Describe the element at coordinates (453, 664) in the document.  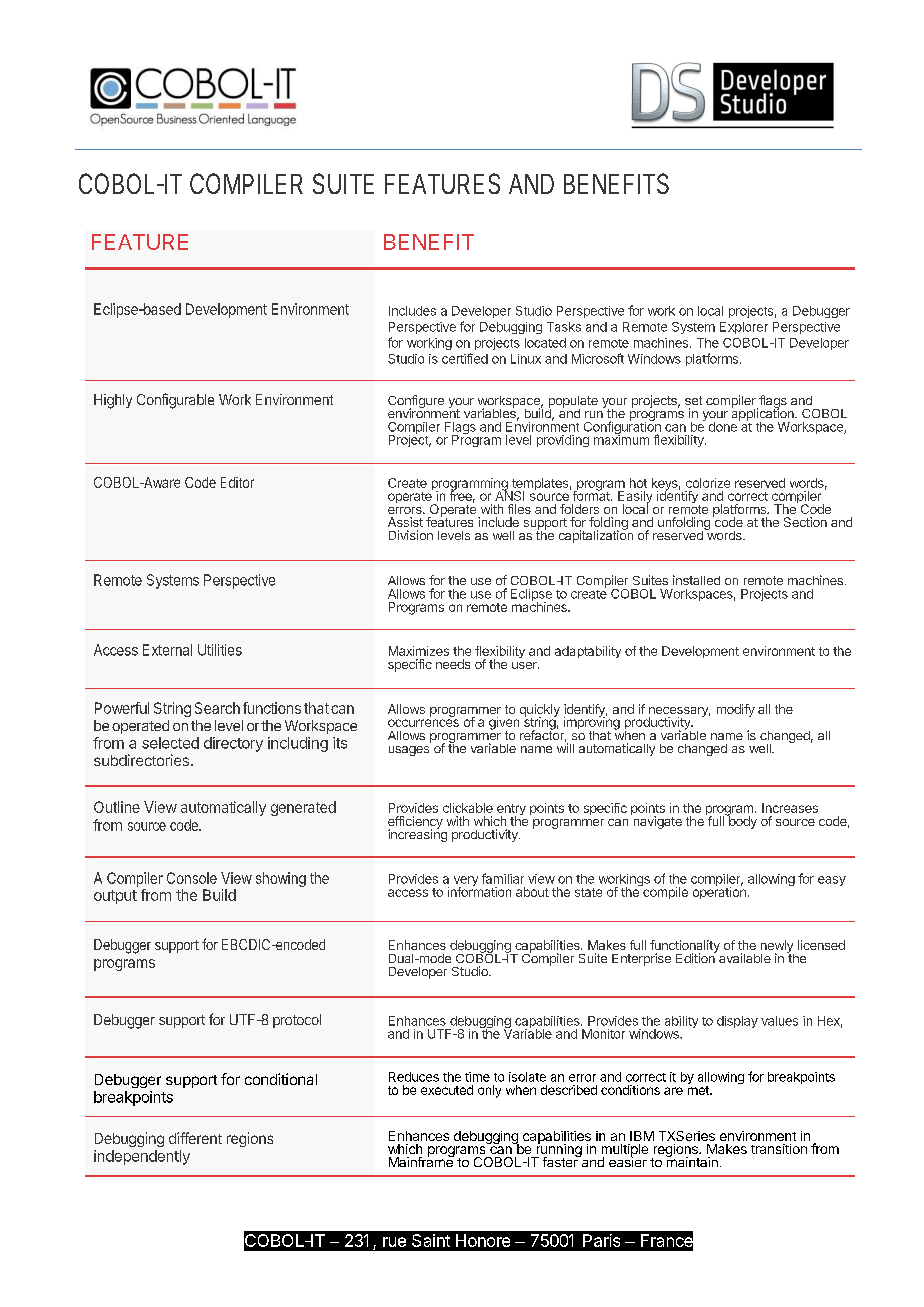
I see `needs` at that location.
